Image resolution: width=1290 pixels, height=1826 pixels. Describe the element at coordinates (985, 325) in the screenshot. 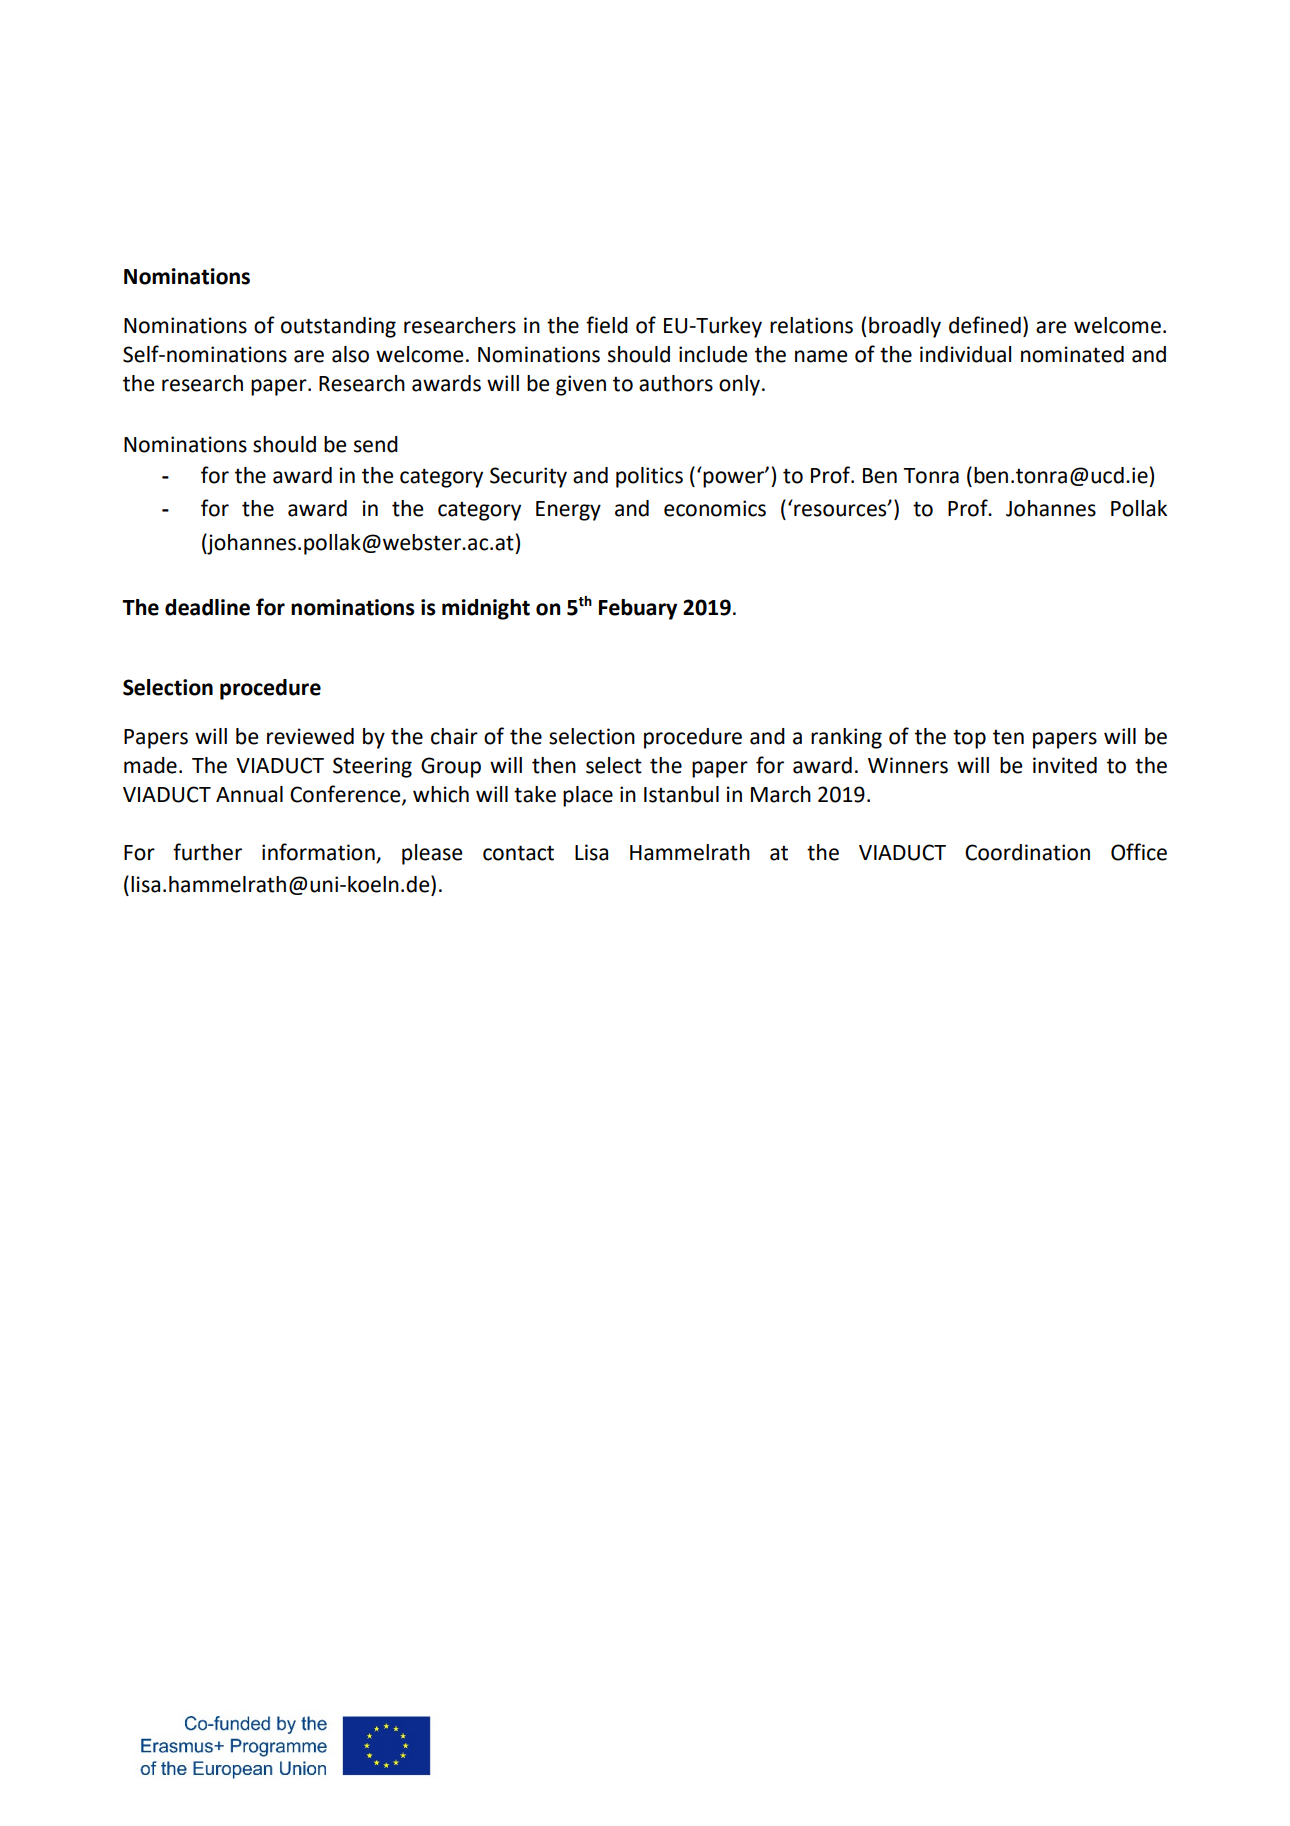

I see `defined` at that location.
